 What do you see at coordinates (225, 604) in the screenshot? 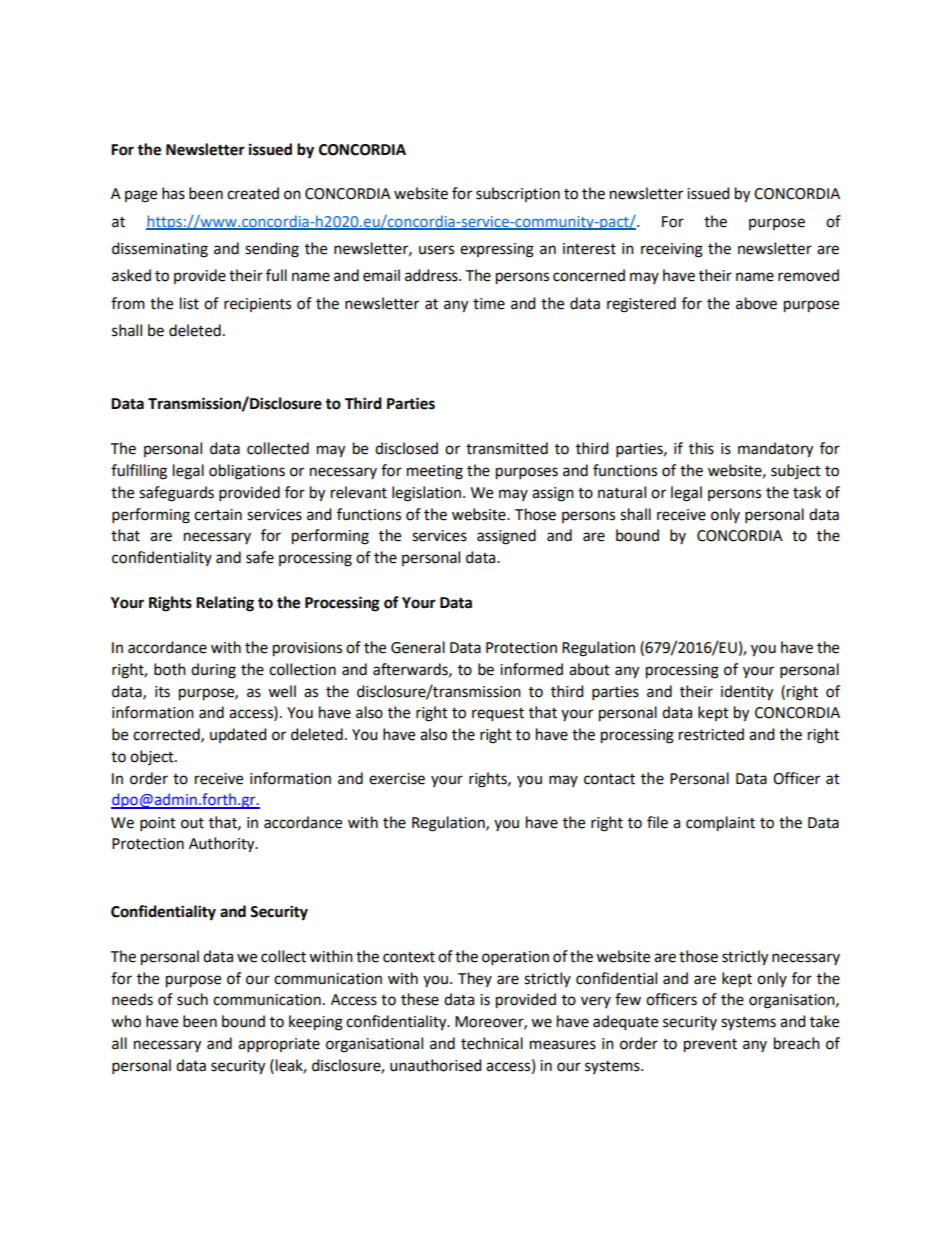
I see `Relating` at bounding box center [225, 604].
